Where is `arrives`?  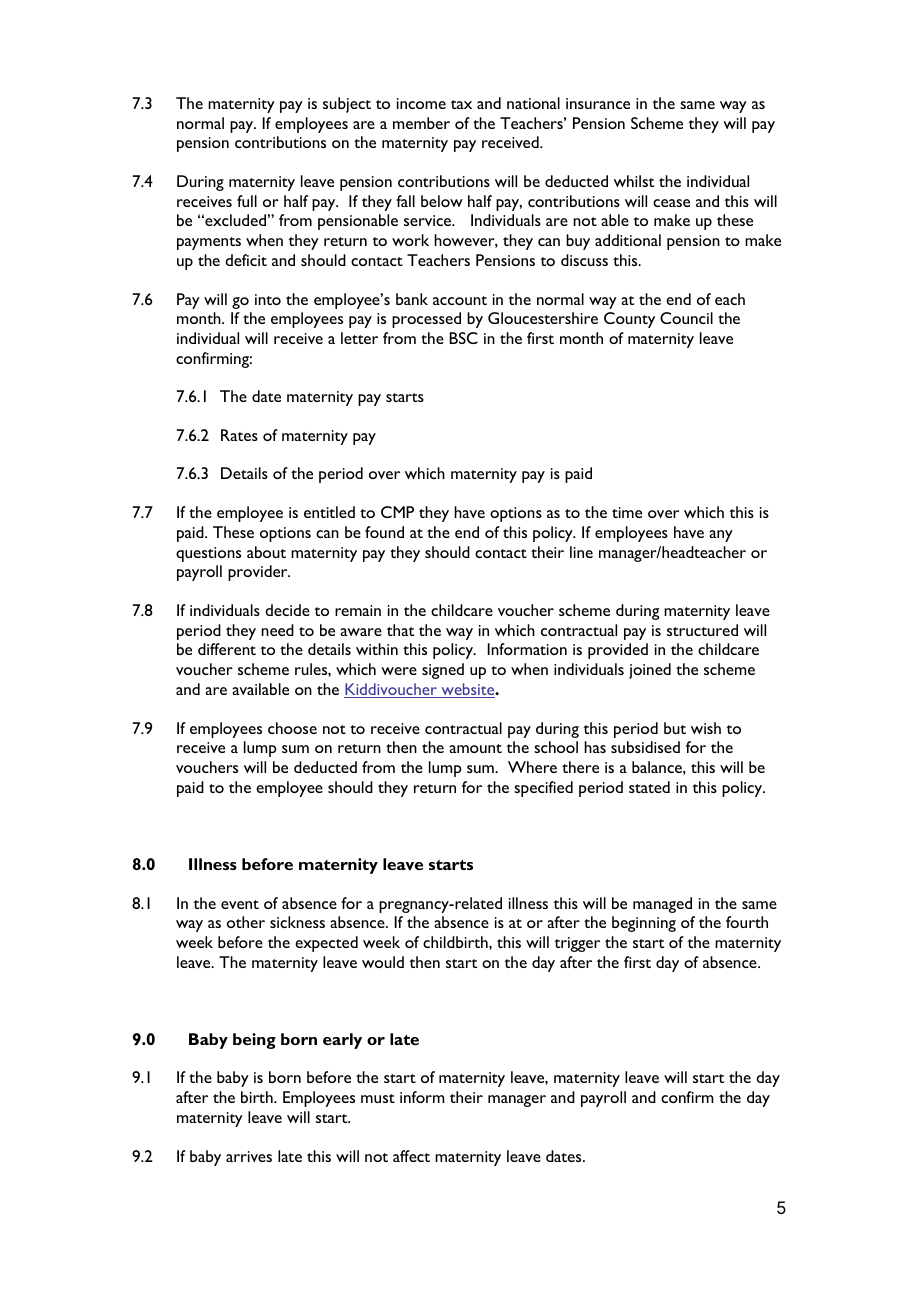 arrives is located at coordinates (249, 1156).
